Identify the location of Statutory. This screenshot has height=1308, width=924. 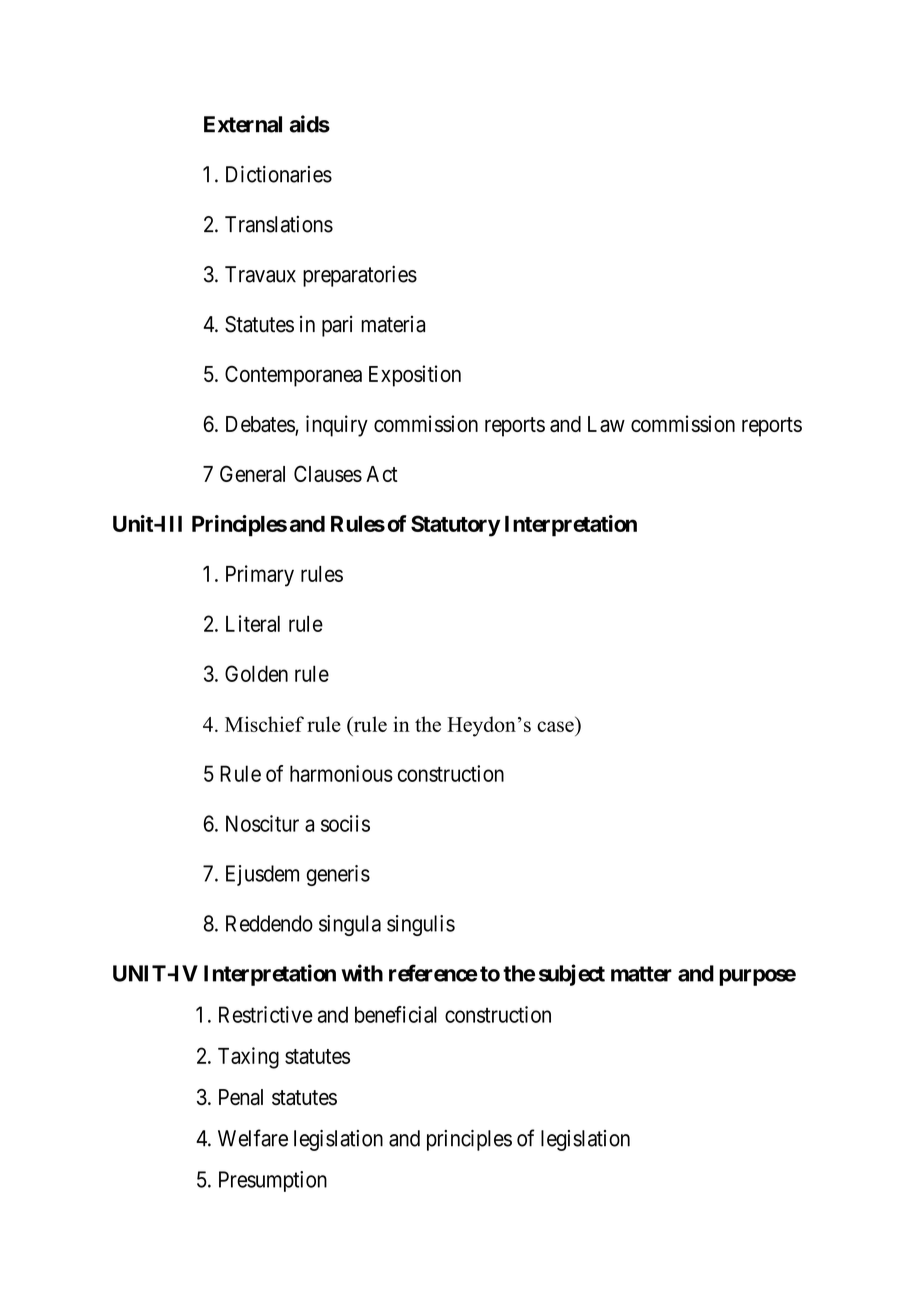
(456, 526).
